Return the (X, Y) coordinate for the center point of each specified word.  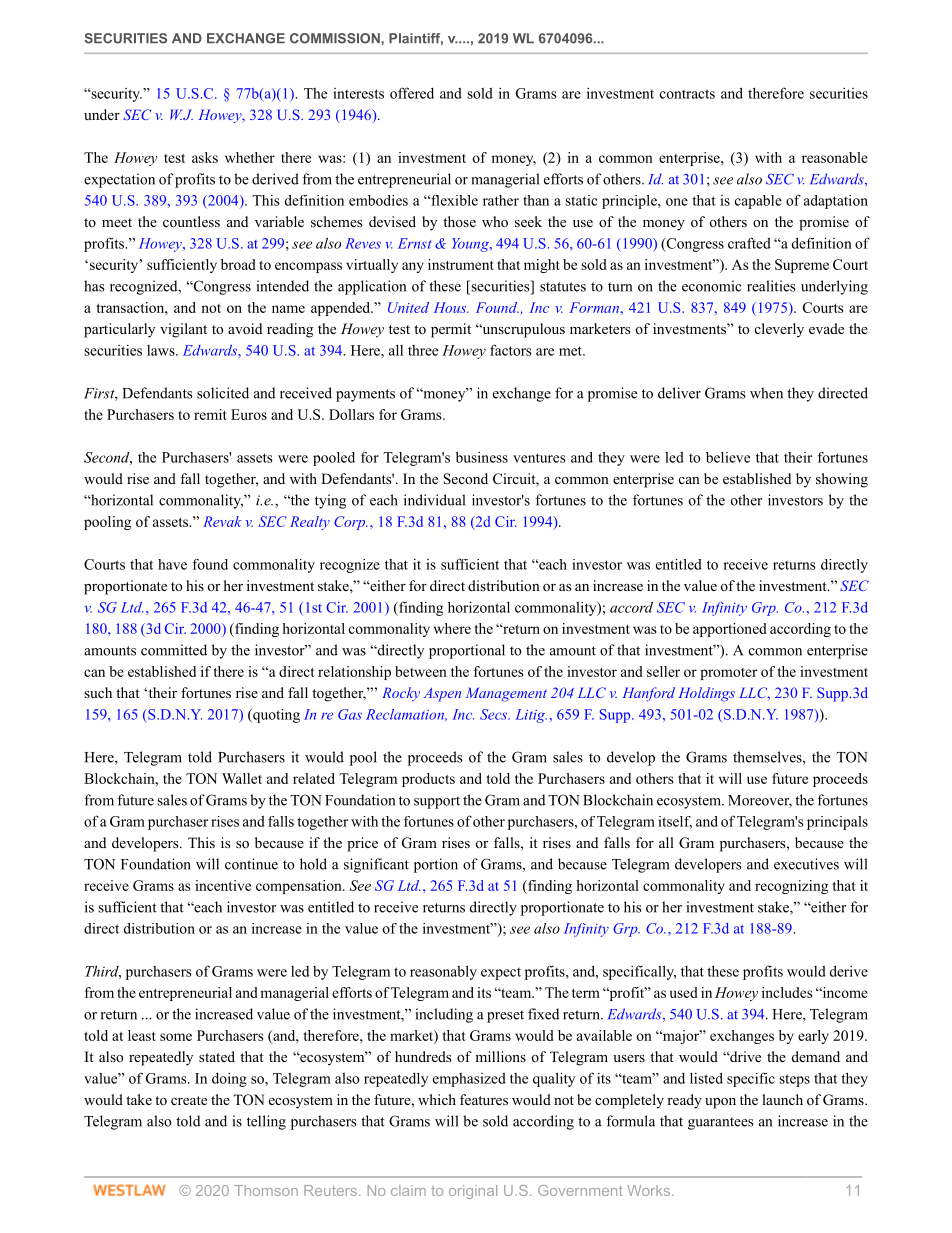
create (189, 1100)
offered (412, 93)
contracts (687, 94)
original (473, 1192)
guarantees (721, 1123)
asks (205, 157)
